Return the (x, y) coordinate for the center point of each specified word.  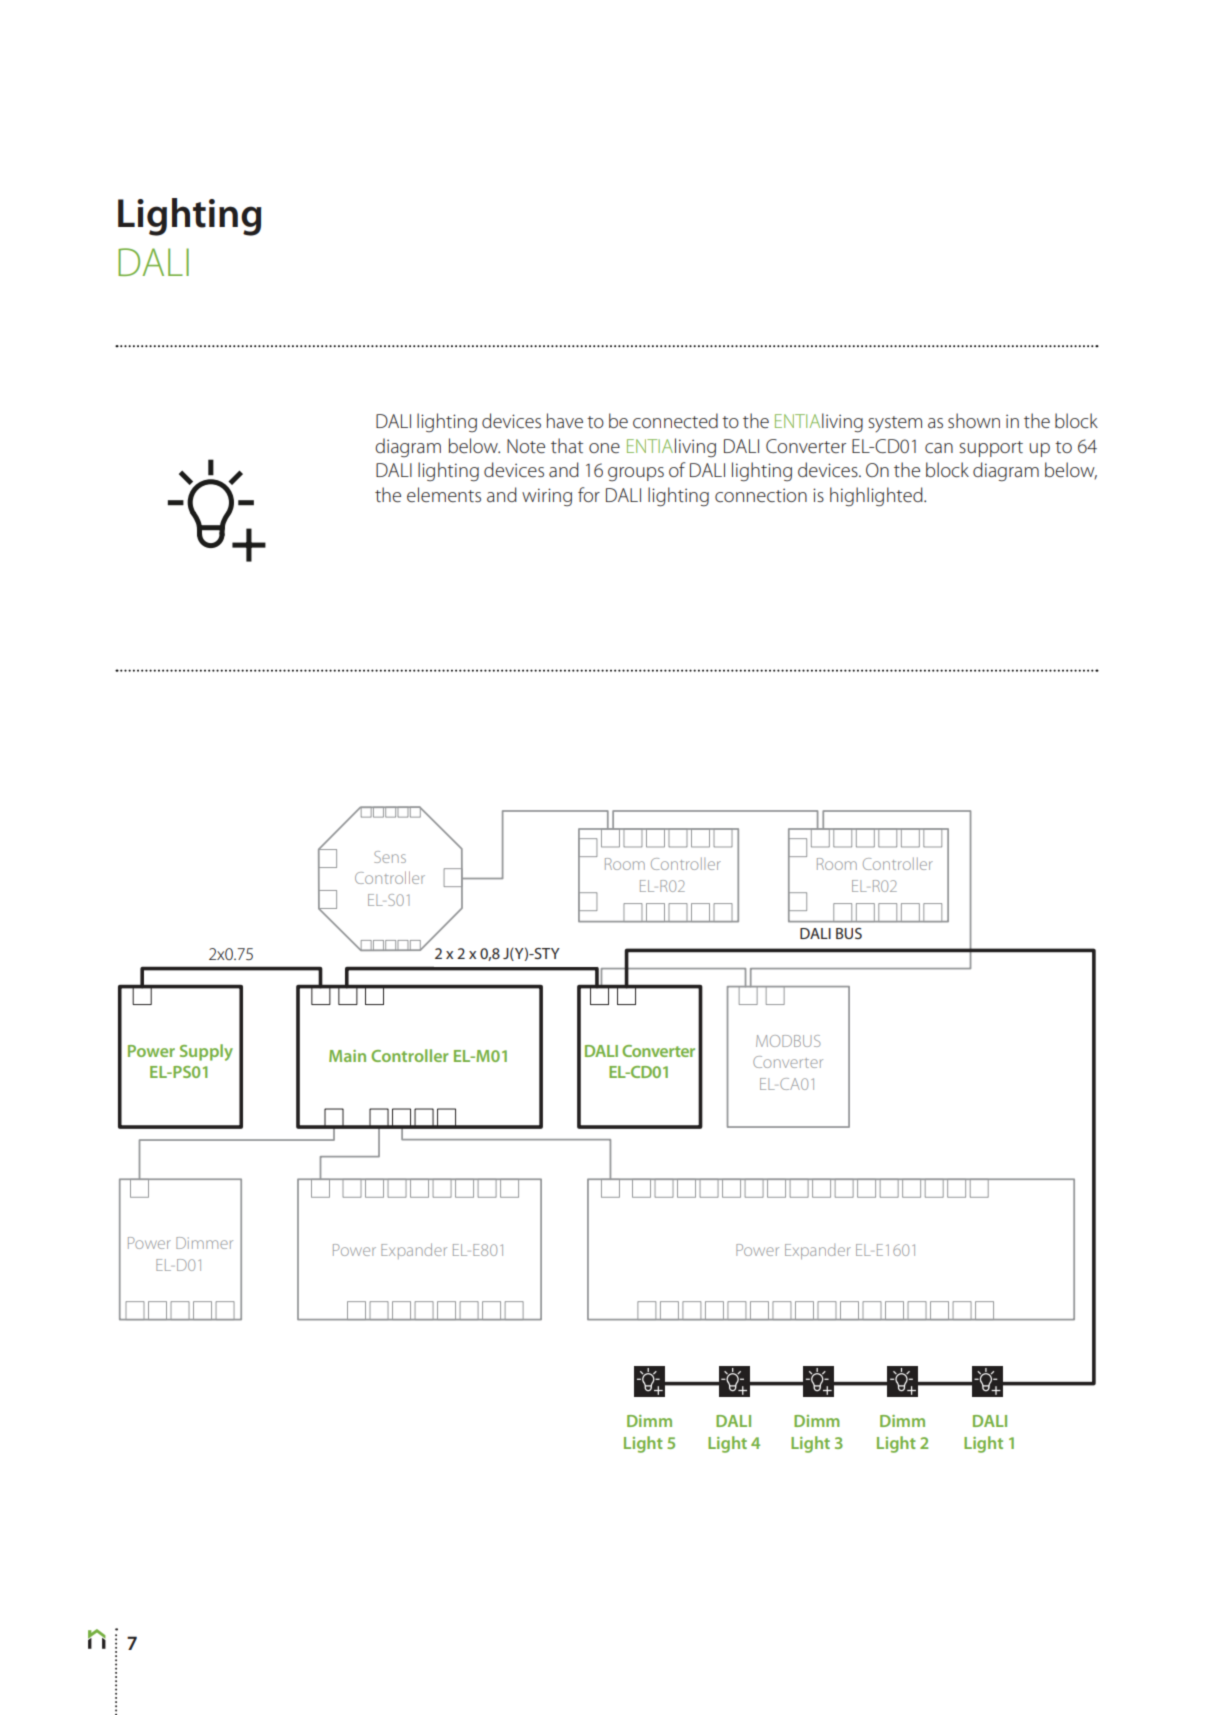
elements (444, 494)
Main (347, 1056)
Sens (390, 857)
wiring (547, 497)
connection (761, 495)
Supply (206, 1052)
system (895, 424)
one (604, 448)
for (589, 494)
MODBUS (788, 1041)
